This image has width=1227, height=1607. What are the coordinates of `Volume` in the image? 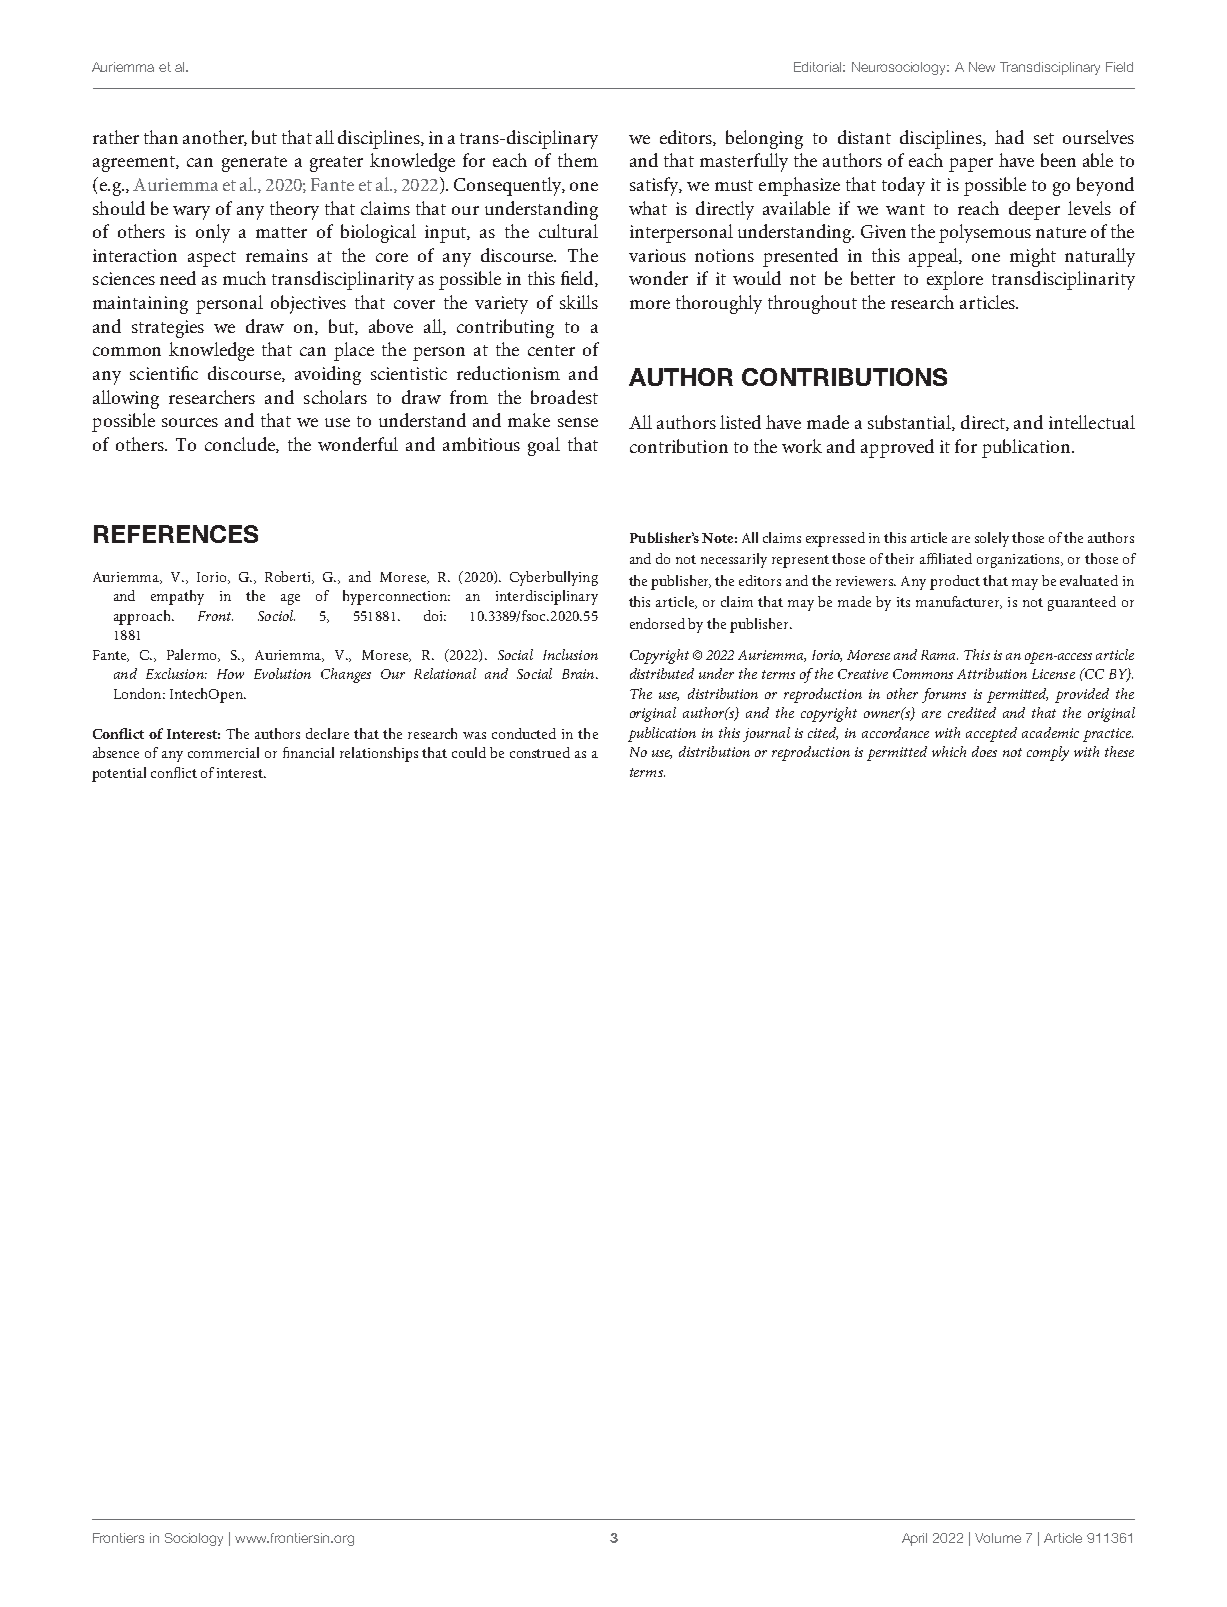 It's located at (998, 1538).
